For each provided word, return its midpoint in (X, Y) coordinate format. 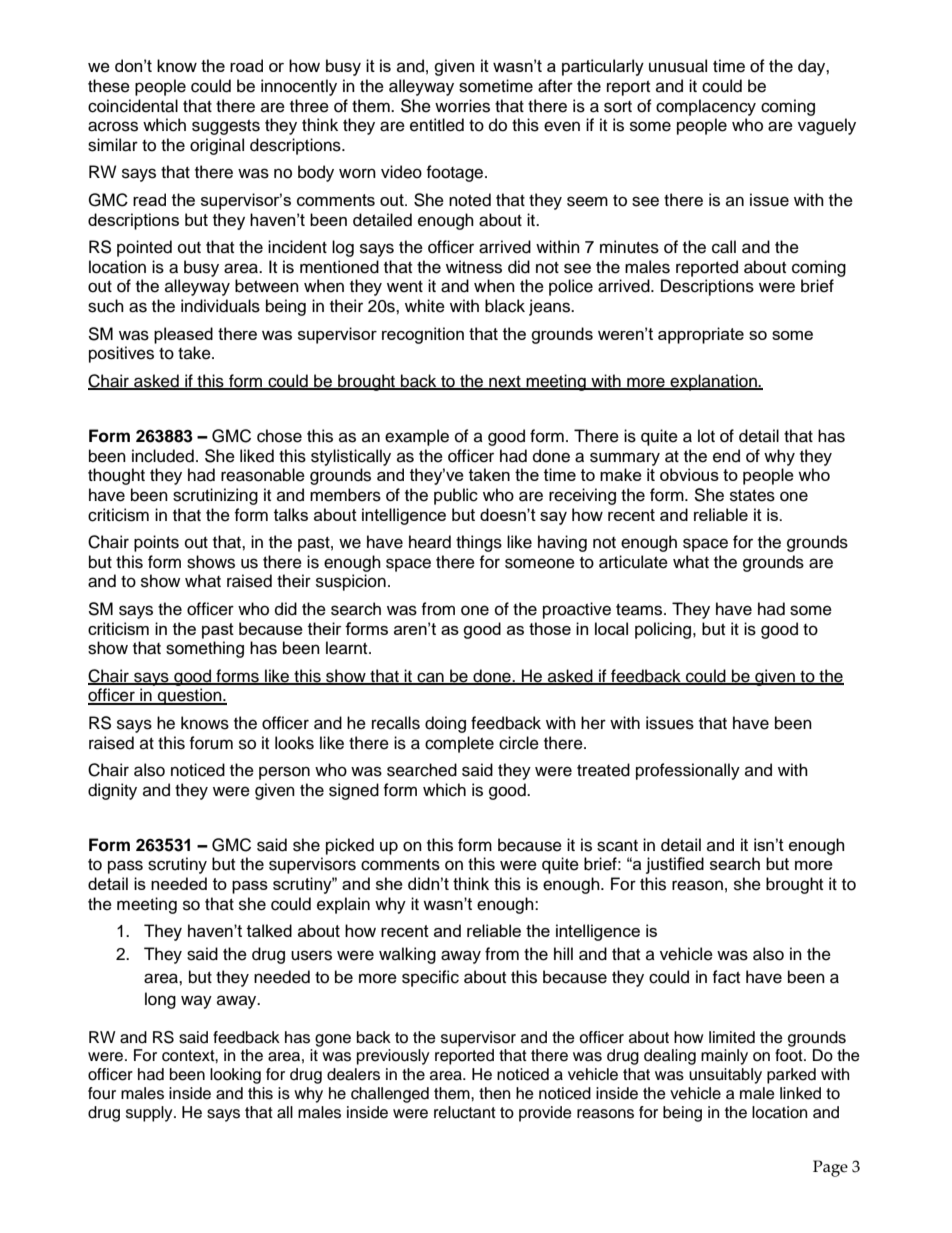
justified (675, 865)
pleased (183, 335)
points (156, 543)
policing (664, 630)
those (550, 628)
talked (269, 930)
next (505, 382)
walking (407, 955)
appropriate (701, 335)
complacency (706, 107)
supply (150, 1114)
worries (462, 106)
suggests (226, 127)
